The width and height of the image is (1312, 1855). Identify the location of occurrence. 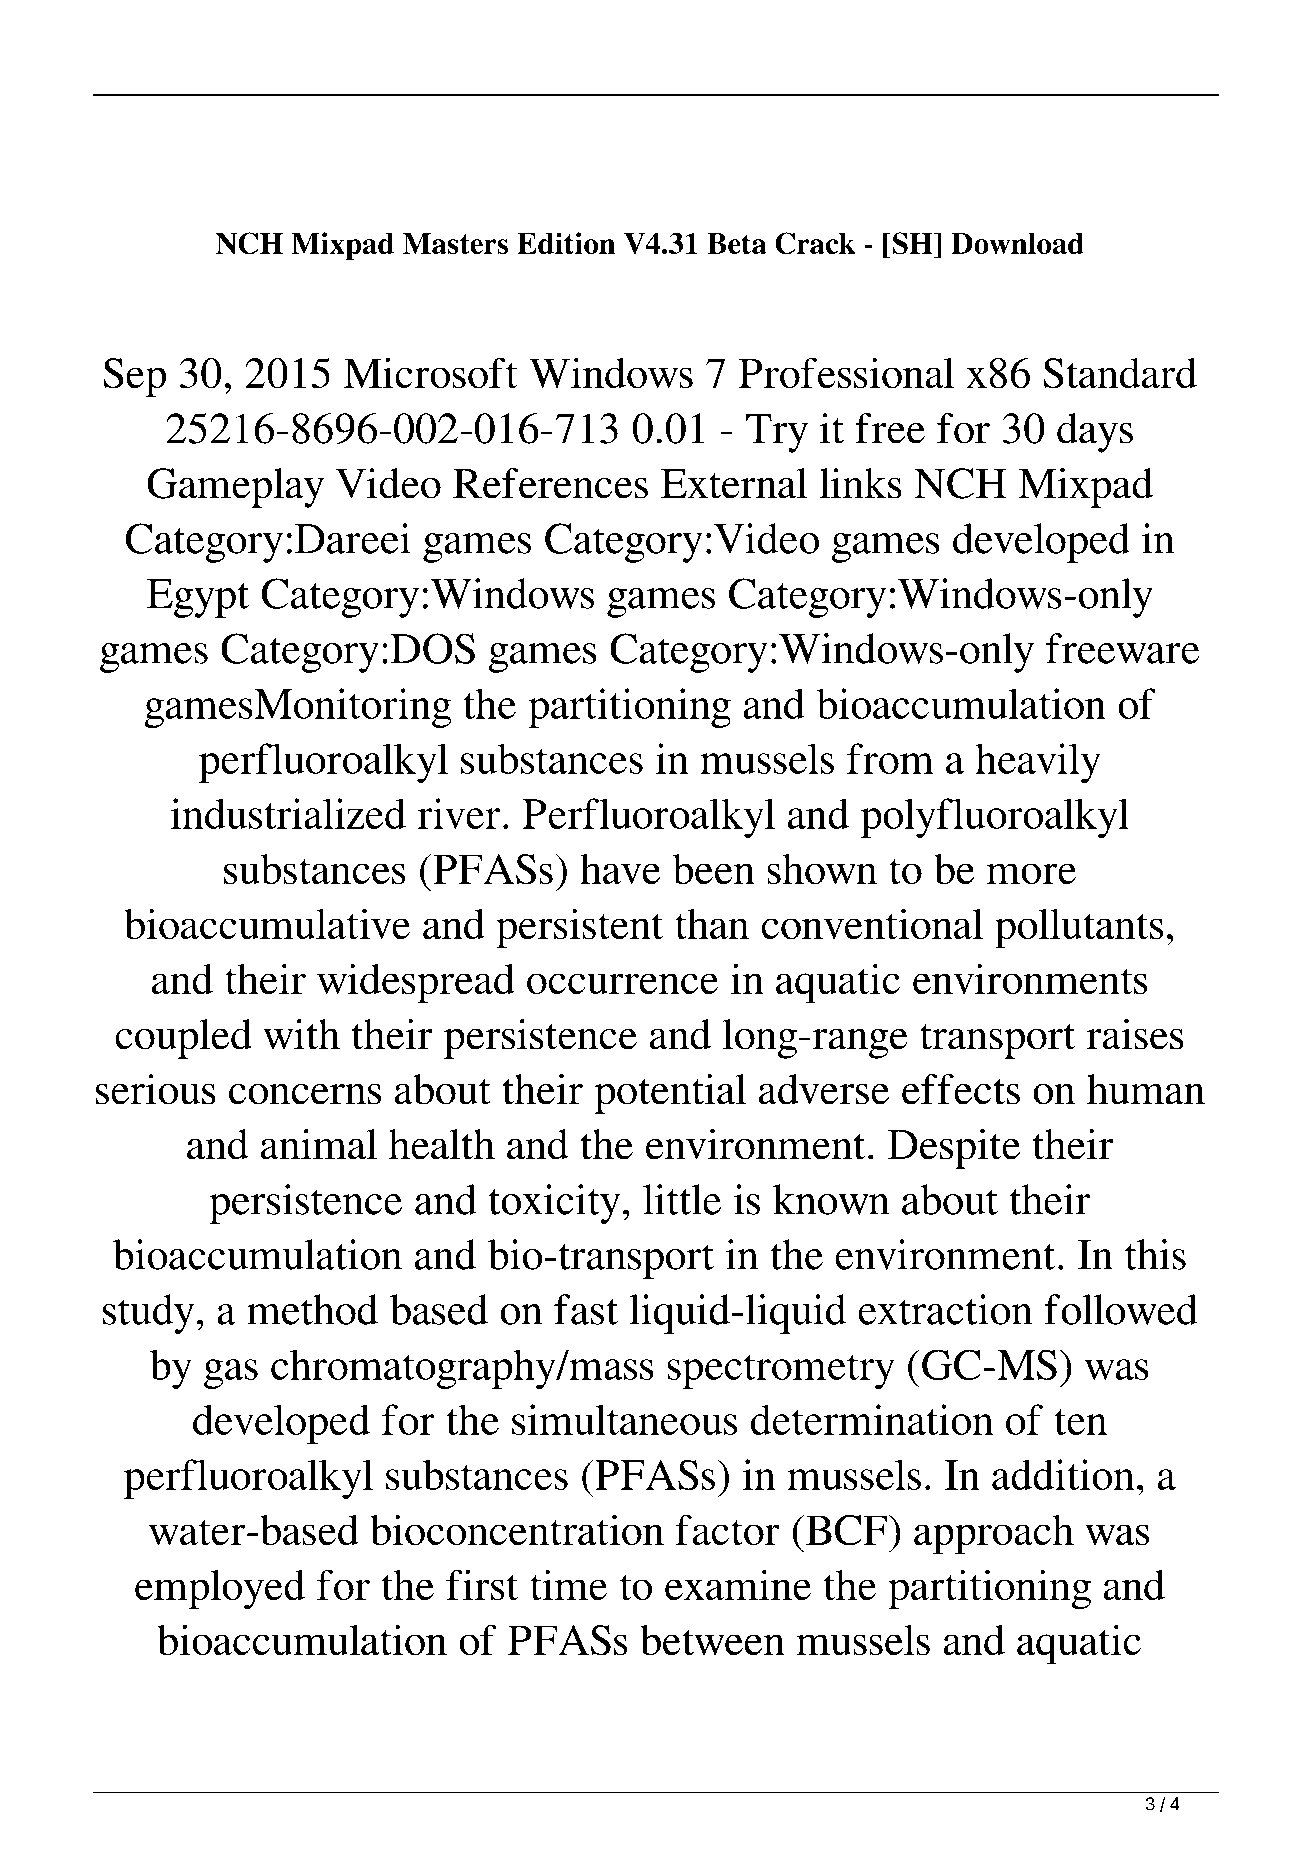
(622, 983).
